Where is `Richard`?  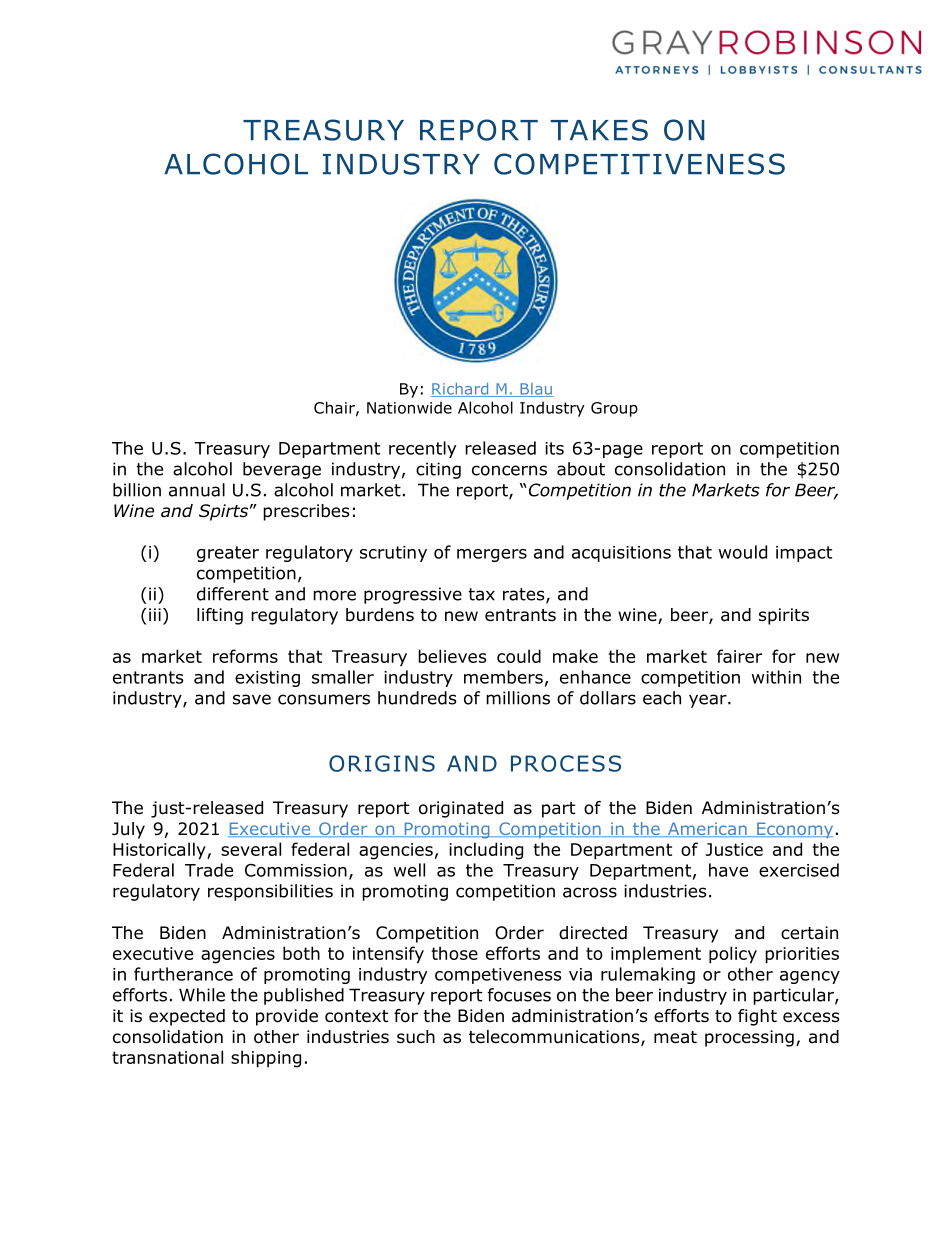
Richard is located at coordinates (461, 390).
